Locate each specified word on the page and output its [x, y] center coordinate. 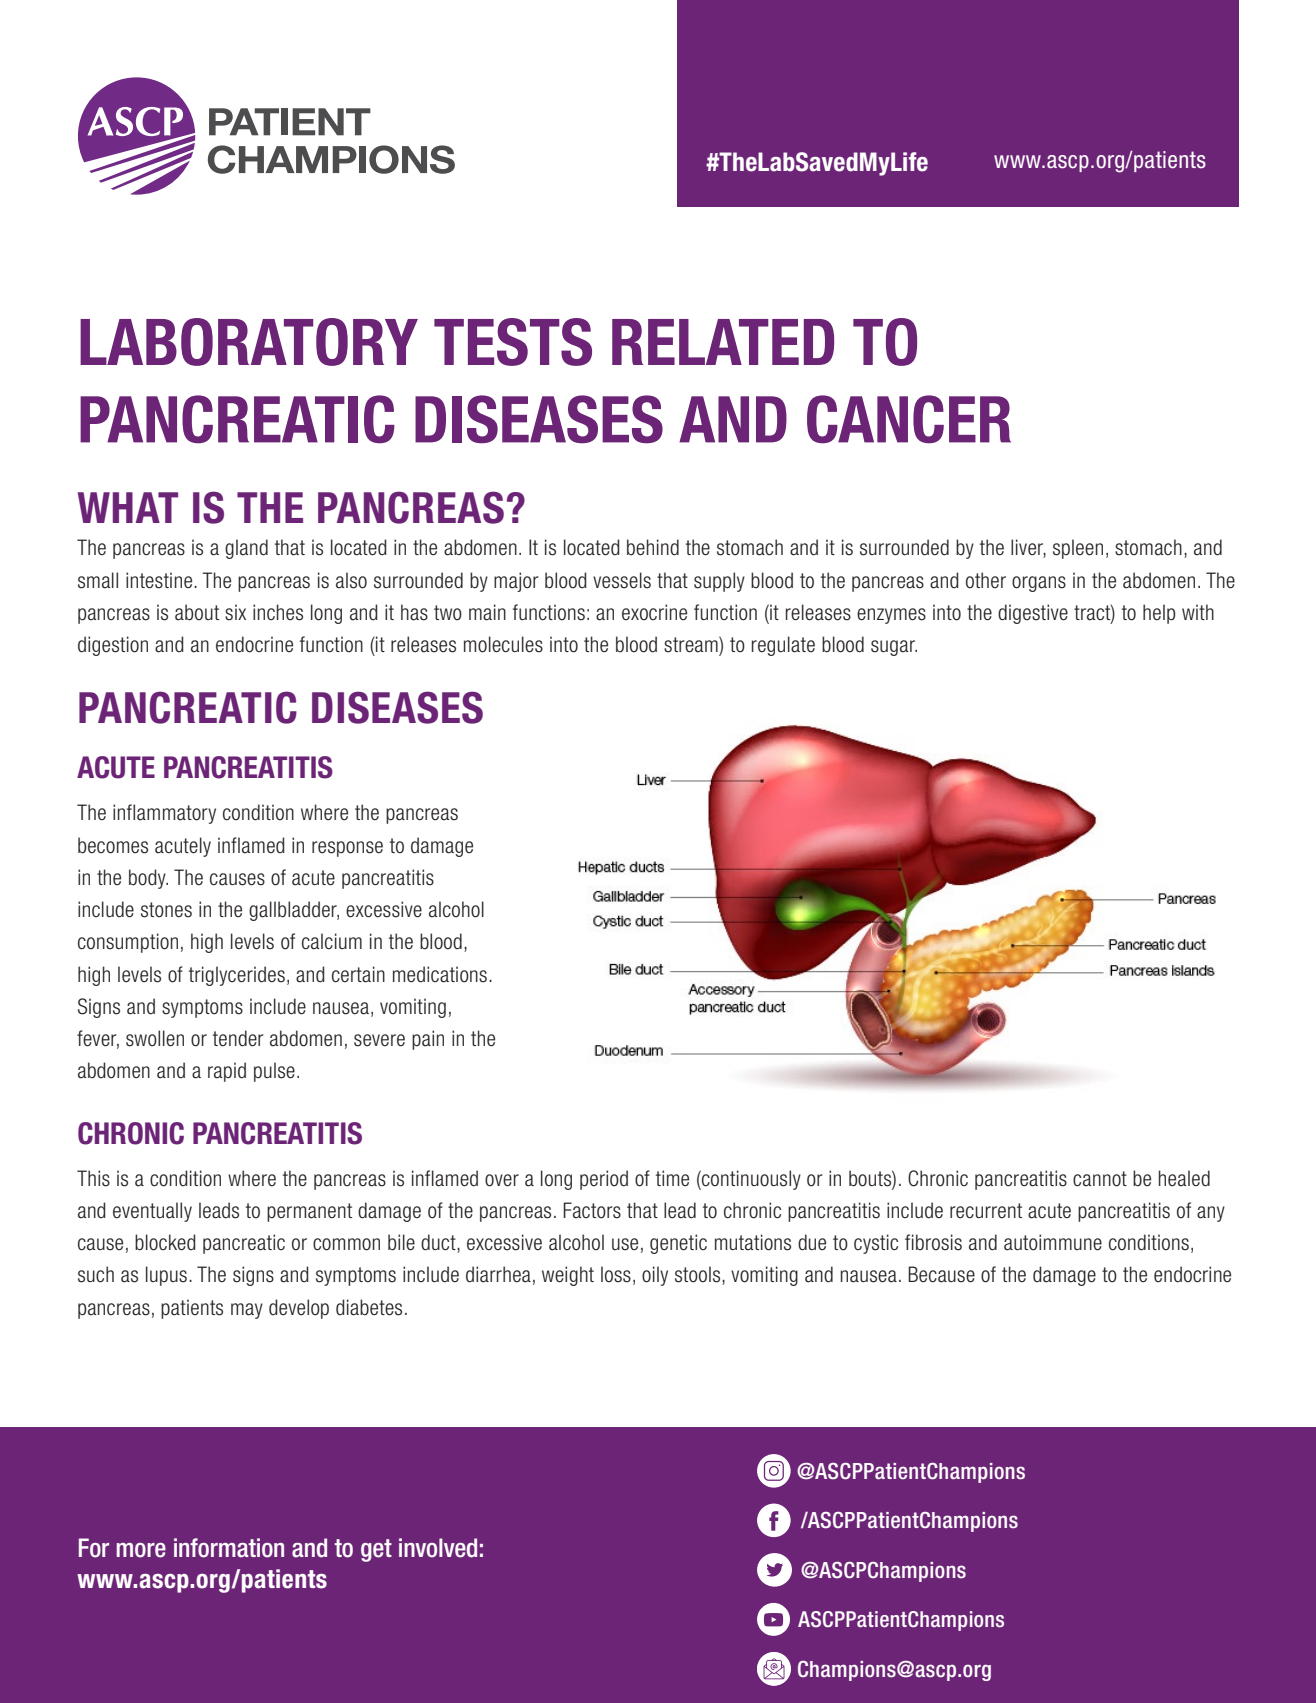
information [229, 1548]
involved [438, 1548]
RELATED [723, 342]
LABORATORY [249, 342]
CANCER [909, 419]
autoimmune [1053, 1242]
